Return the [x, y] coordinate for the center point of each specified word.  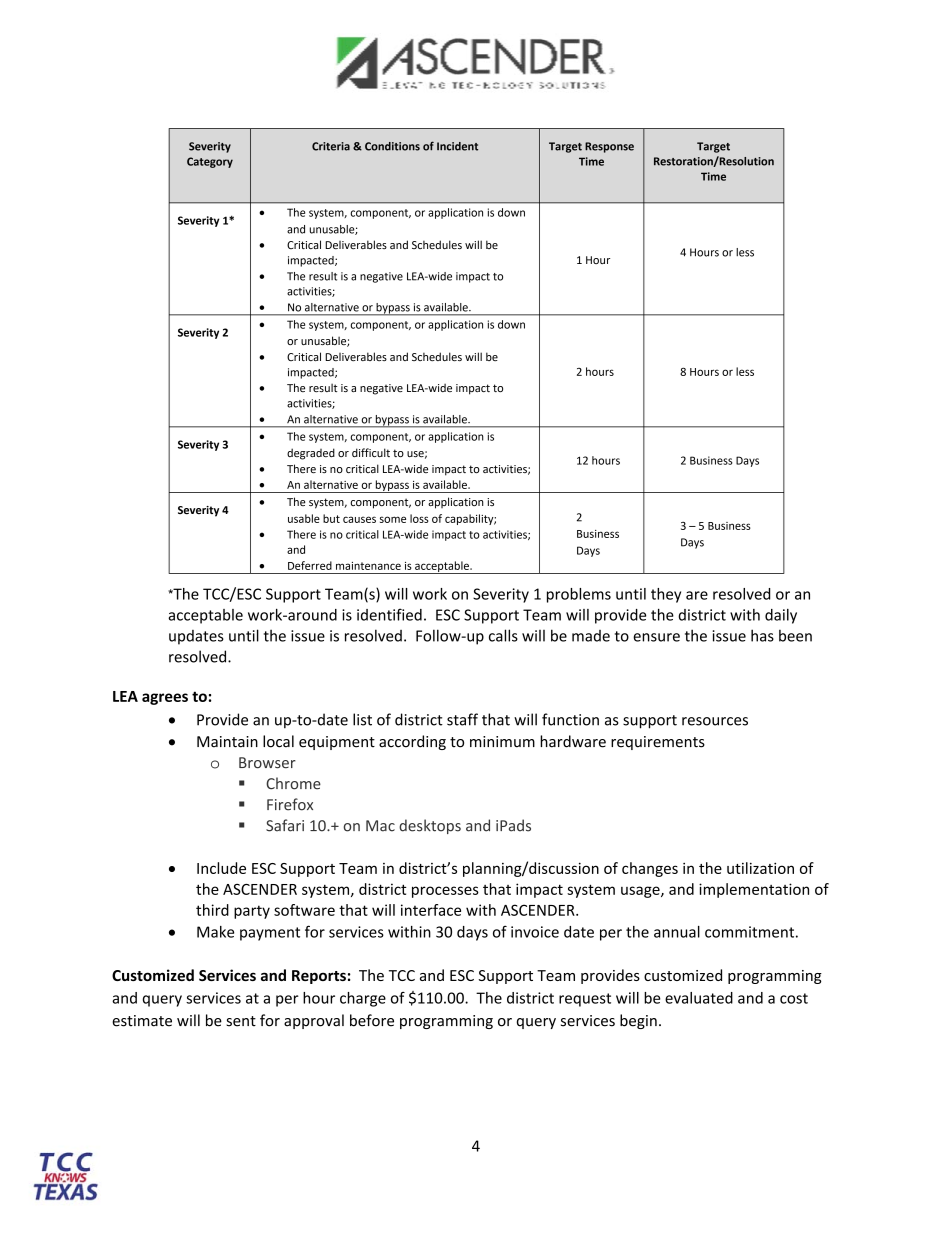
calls [503, 635]
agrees [165, 699]
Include [221, 868]
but [331, 518]
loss [419, 518]
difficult [371, 452]
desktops [430, 826]
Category [210, 162]
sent [241, 1021]
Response [609, 147]
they [666, 595]
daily [781, 616]
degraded [311, 454]
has [762, 635]
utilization [760, 868]
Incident [457, 146]
